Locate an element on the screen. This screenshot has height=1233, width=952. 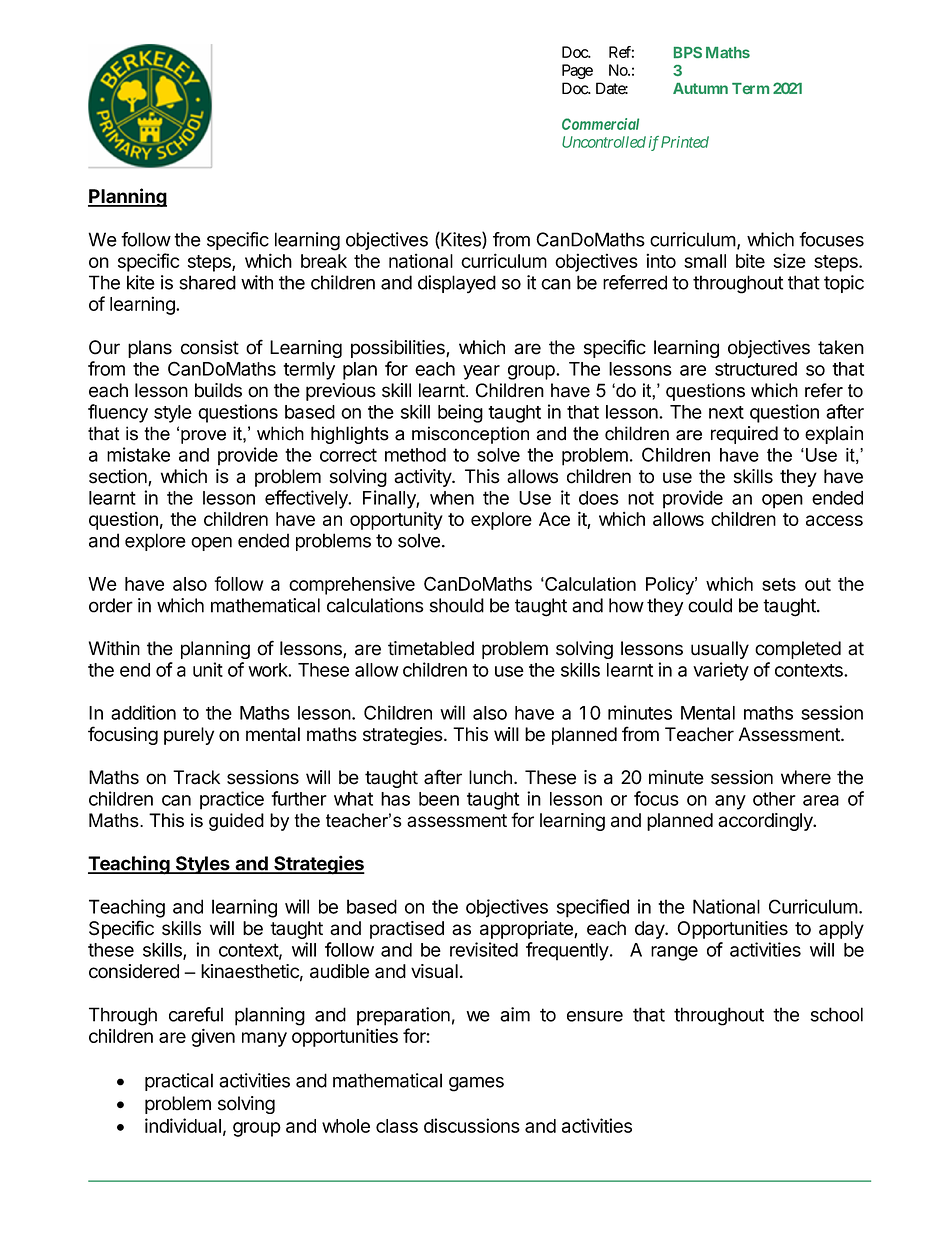
order is located at coordinates (111, 605).
